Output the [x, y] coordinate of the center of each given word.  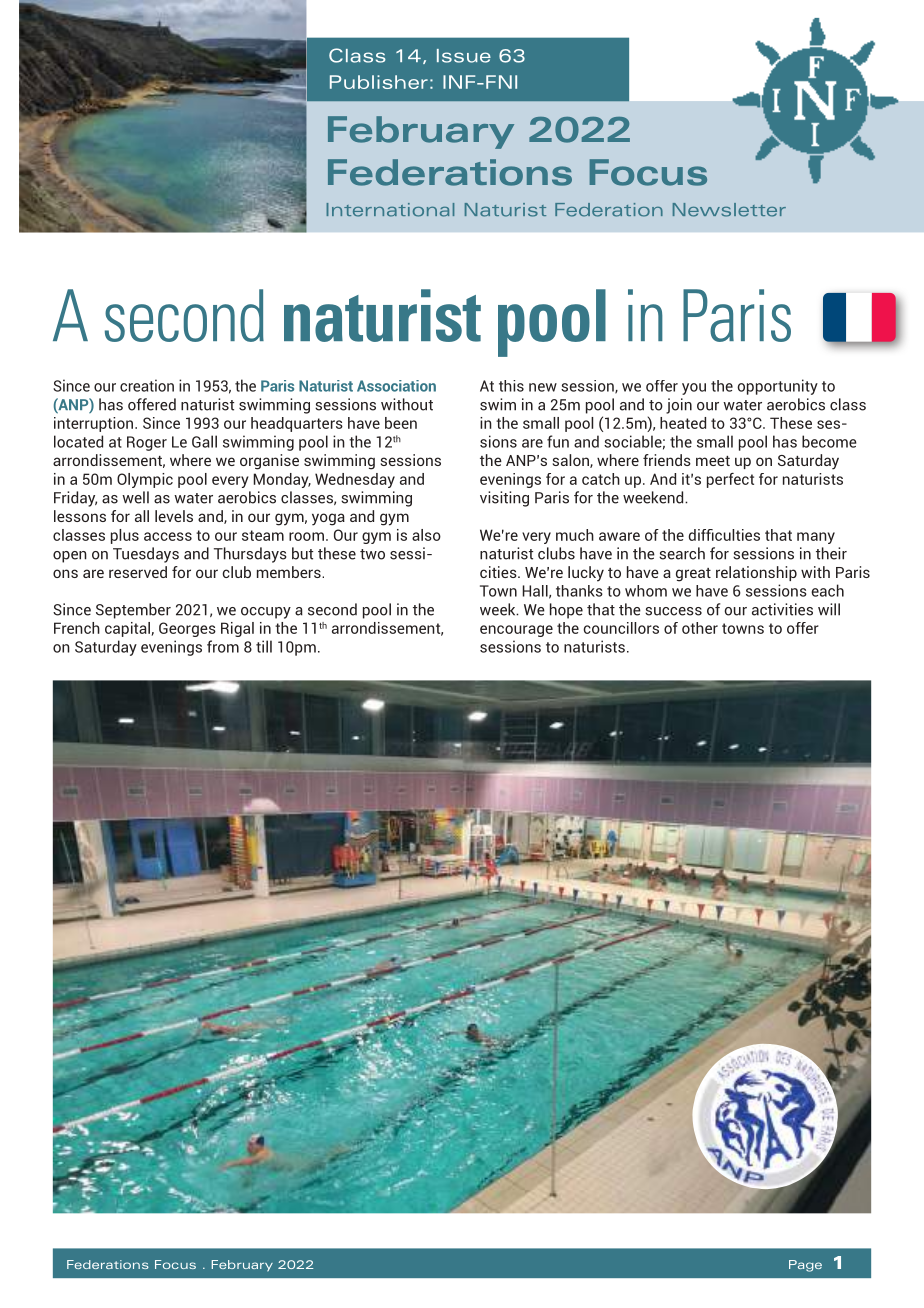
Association [396, 386]
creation [147, 385]
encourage [516, 631]
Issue [464, 56]
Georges [187, 629]
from [223, 646]
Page [805, 1266]
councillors [621, 628]
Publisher [379, 82]
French [77, 628]
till [264, 646]
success [673, 611]
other [700, 628]
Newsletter [729, 210]
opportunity [777, 387]
